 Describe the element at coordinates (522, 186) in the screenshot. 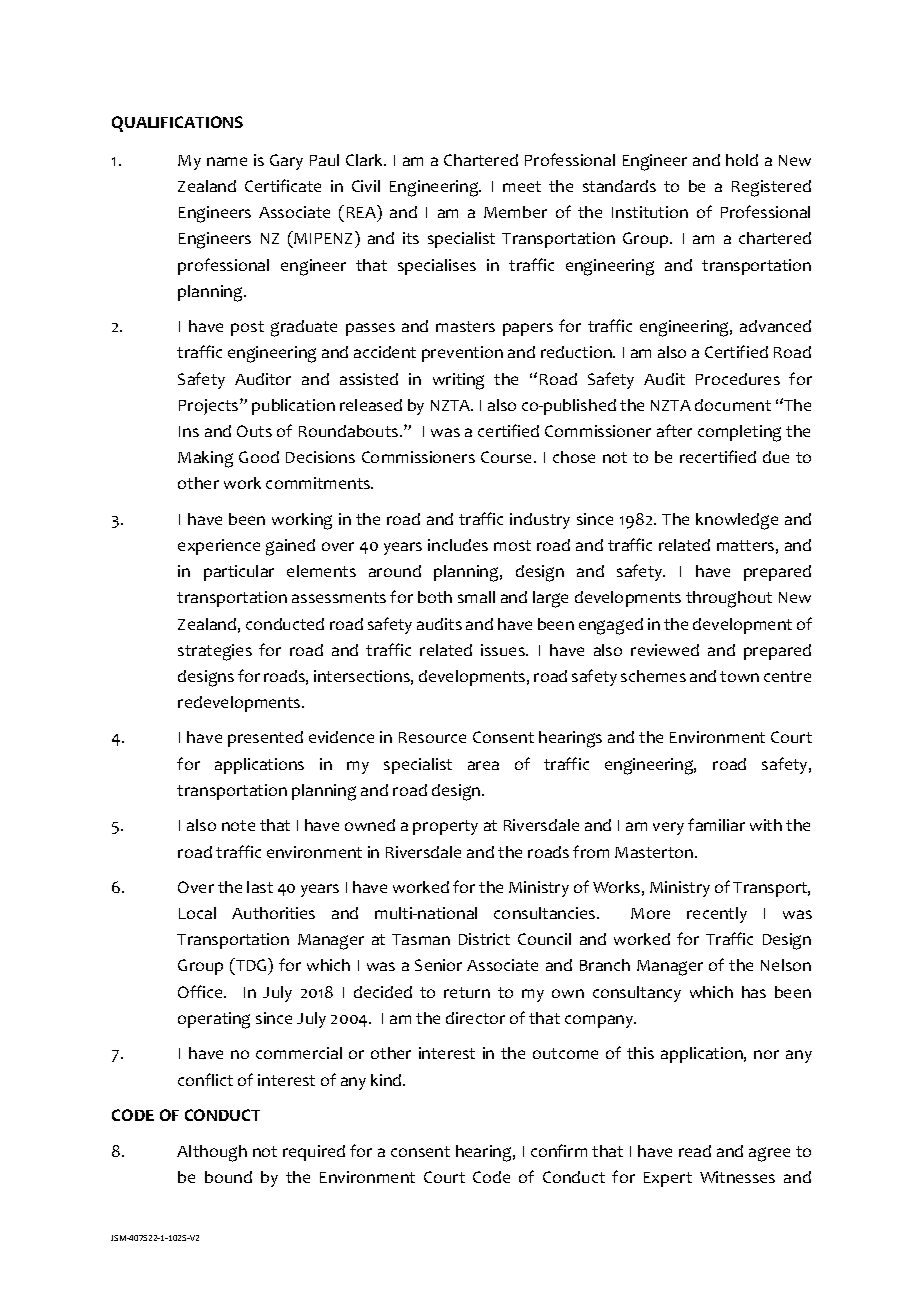

I see `meet` at that location.
